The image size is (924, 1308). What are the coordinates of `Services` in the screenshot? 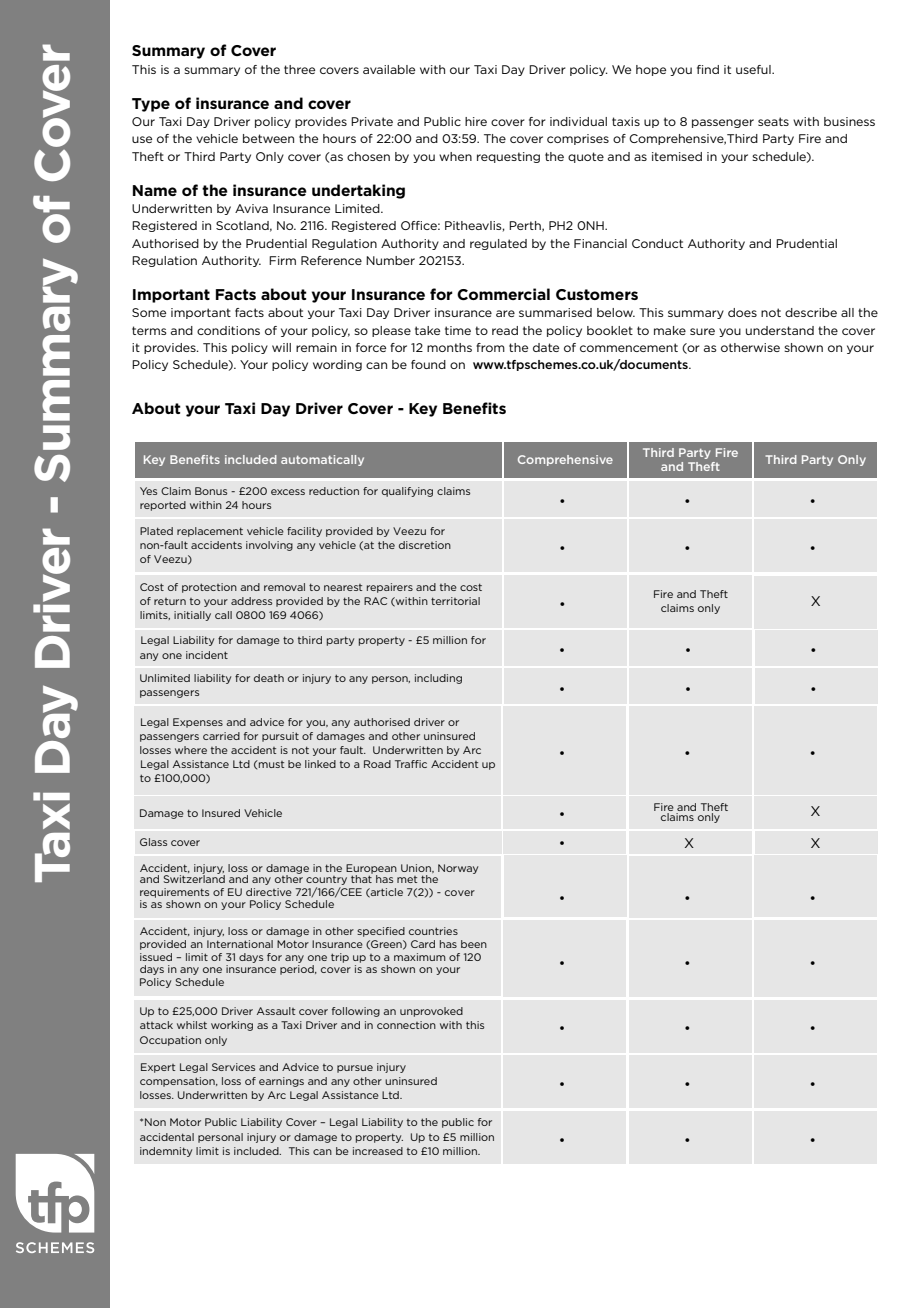 It's located at (233, 1067).
